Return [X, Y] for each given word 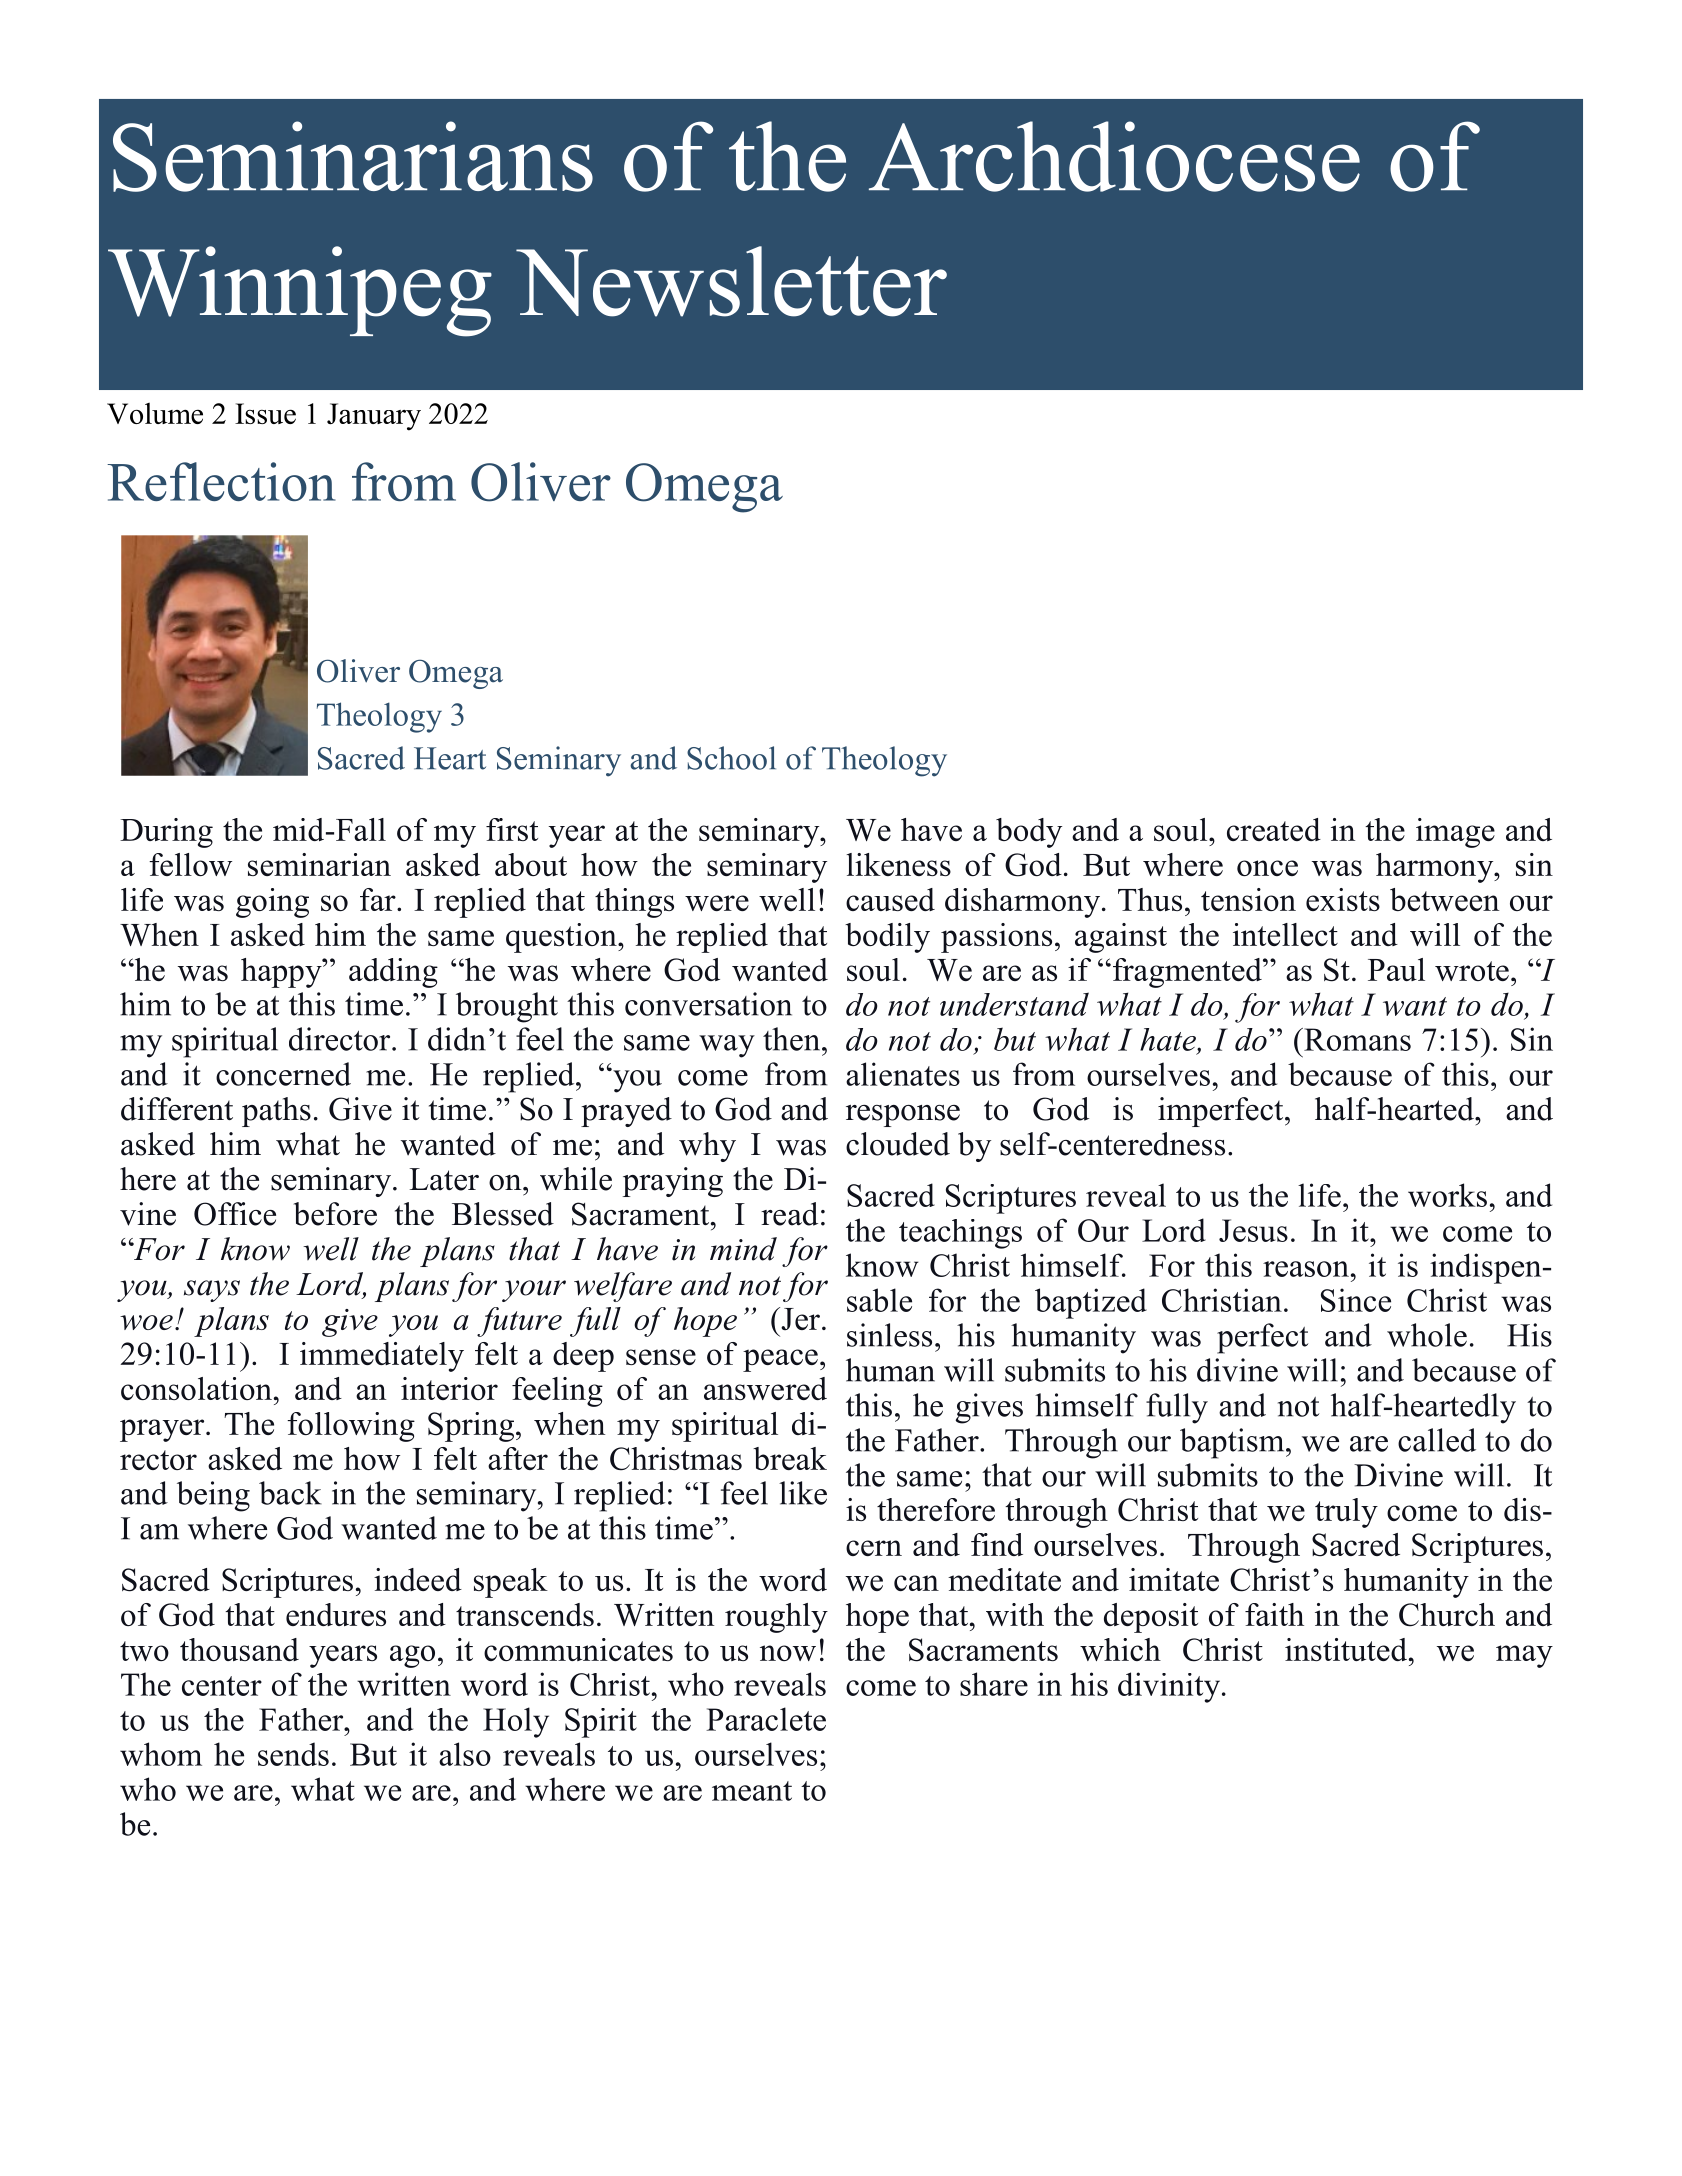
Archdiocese [1114, 156]
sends [293, 1754]
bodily [887, 938]
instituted [1346, 1649]
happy [282, 973]
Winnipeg [300, 291]
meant [752, 1791]
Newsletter [731, 281]
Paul [1396, 969]
